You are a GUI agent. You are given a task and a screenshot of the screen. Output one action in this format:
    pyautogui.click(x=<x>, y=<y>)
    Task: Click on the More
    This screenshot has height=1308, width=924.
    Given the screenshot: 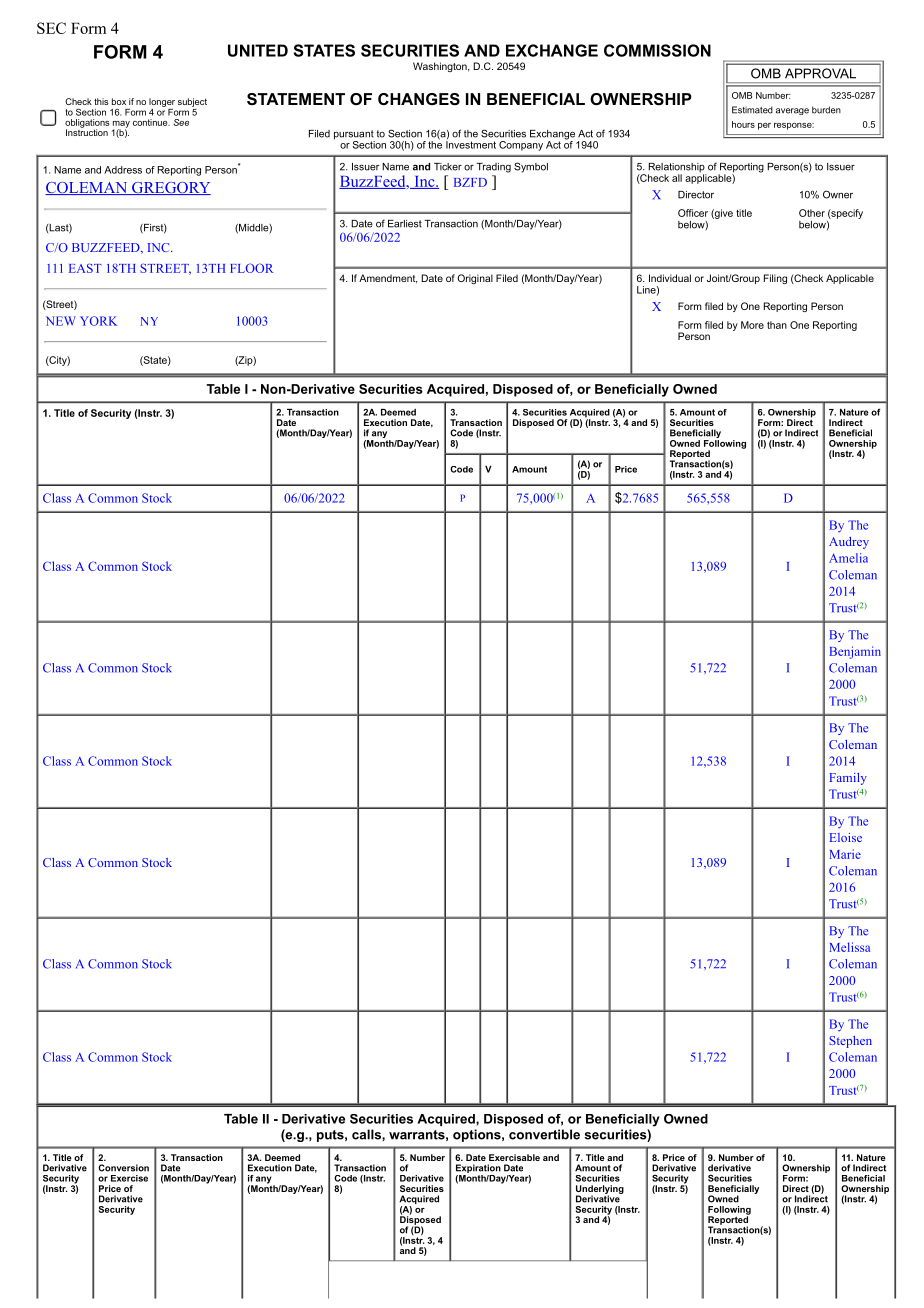 What is the action you would take?
    pyautogui.click(x=752, y=325)
